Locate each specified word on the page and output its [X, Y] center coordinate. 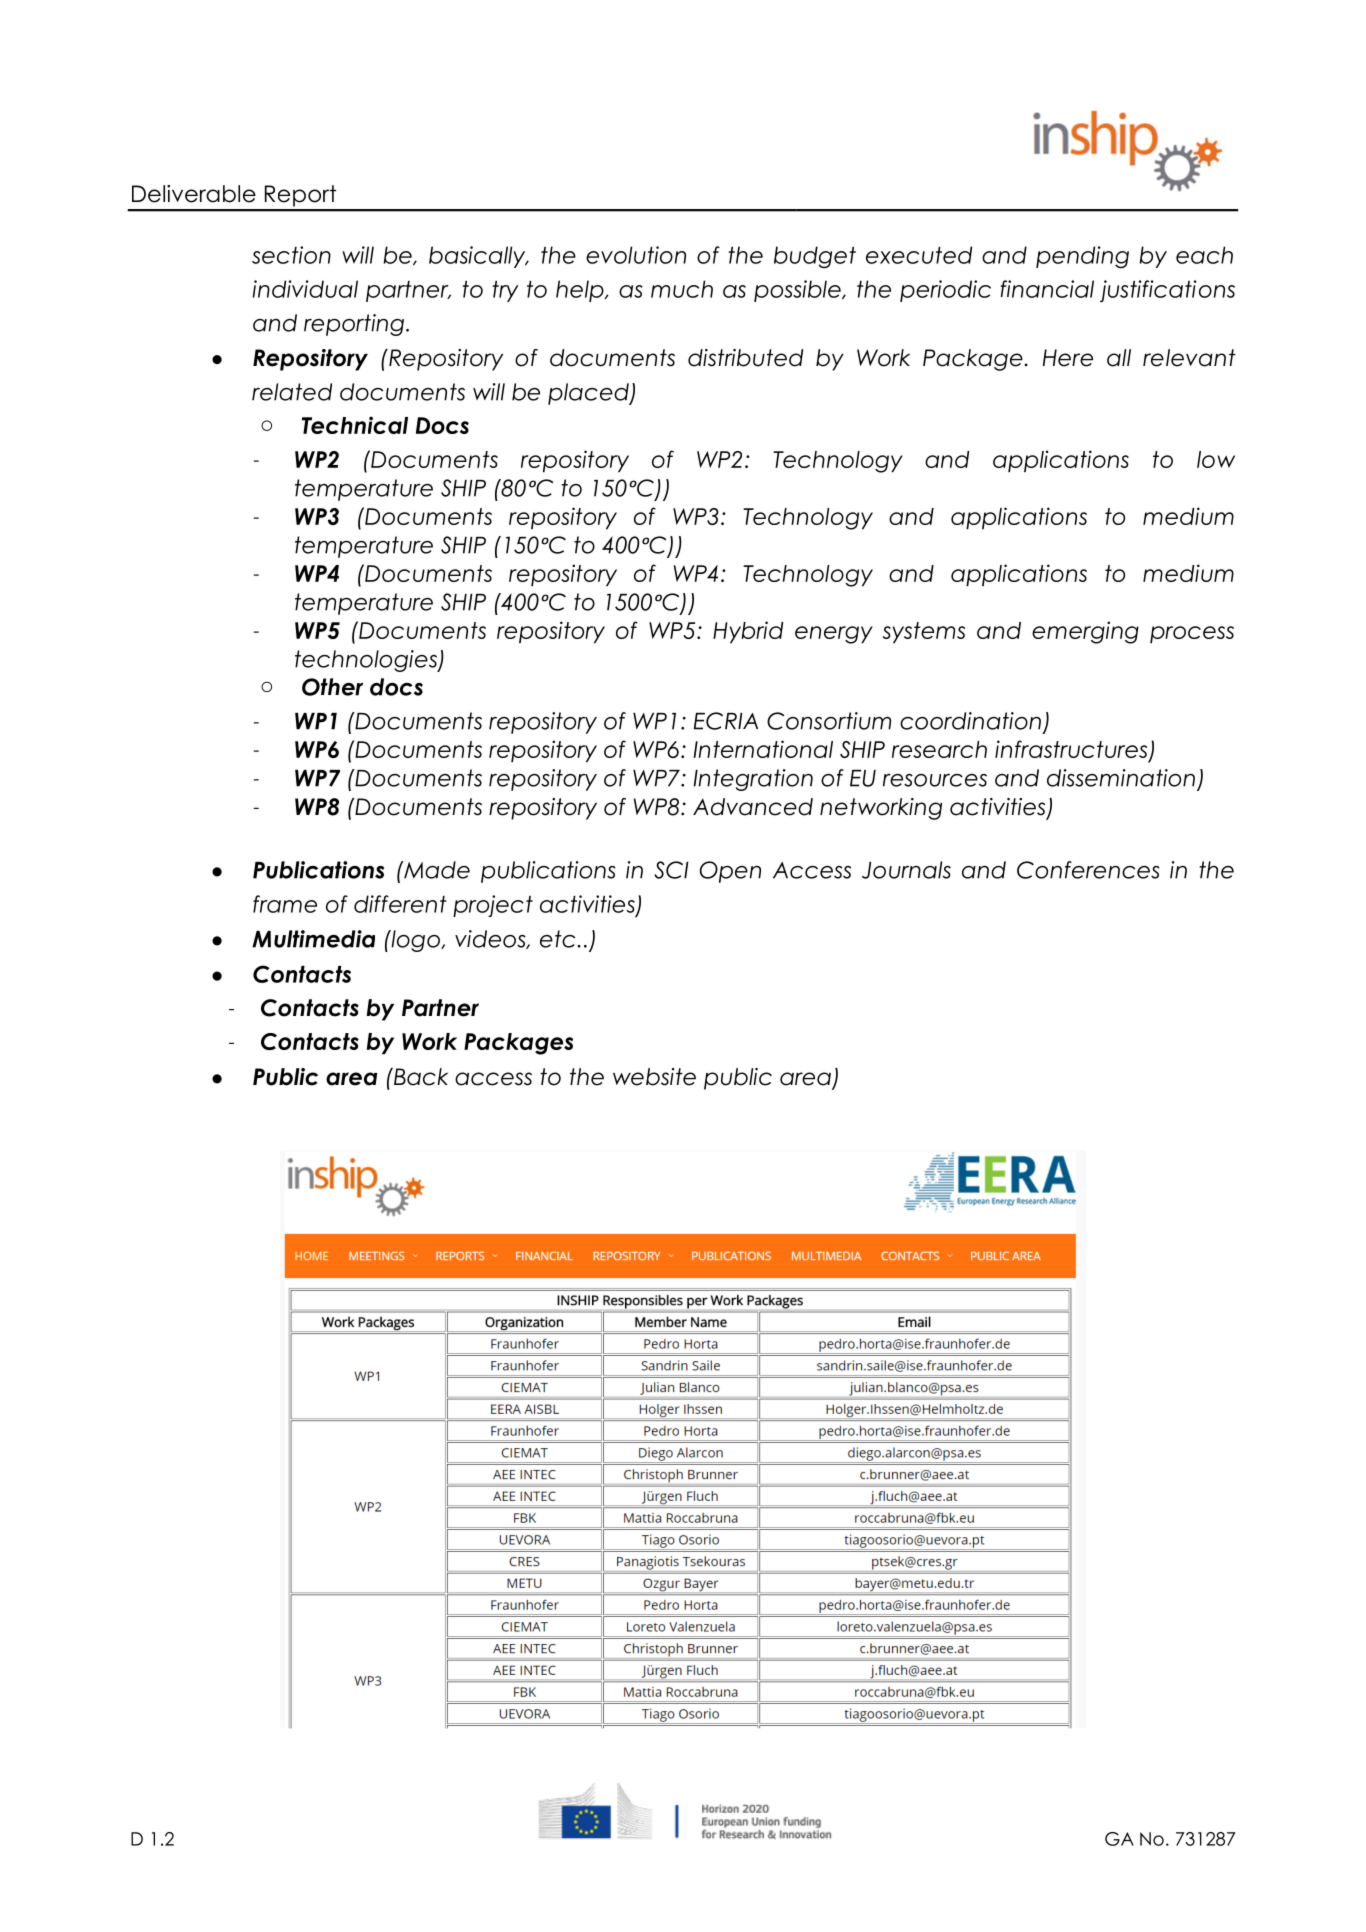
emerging [1085, 632]
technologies [367, 661]
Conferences [1088, 870]
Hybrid [748, 632]
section [291, 255]
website [654, 1077]
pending [1082, 257]
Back [420, 1077]
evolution [636, 255]
